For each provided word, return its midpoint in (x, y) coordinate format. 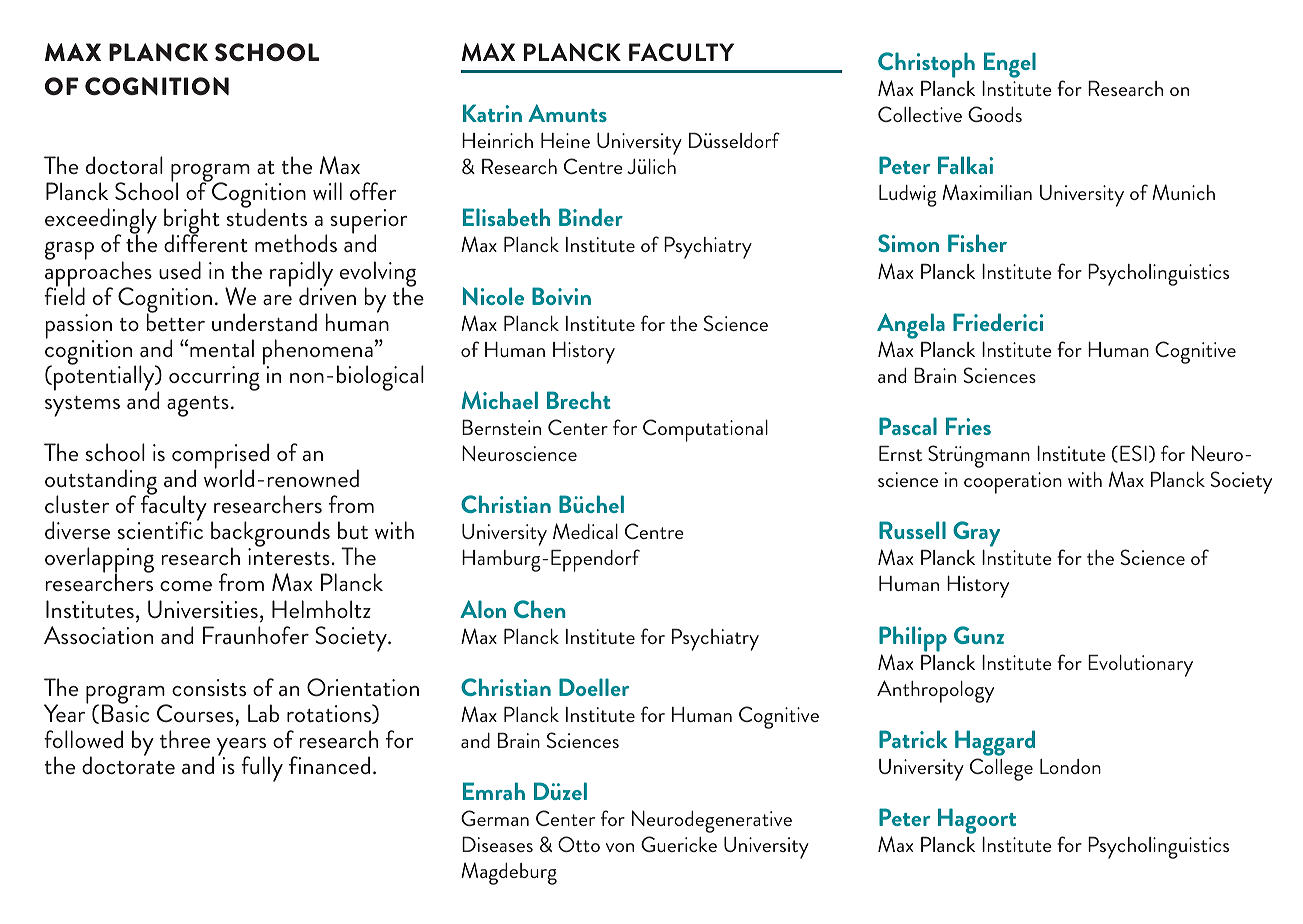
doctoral (124, 165)
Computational (705, 430)
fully (262, 769)
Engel (1010, 65)
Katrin (492, 113)
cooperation (1013, 483)
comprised (220, 457)
